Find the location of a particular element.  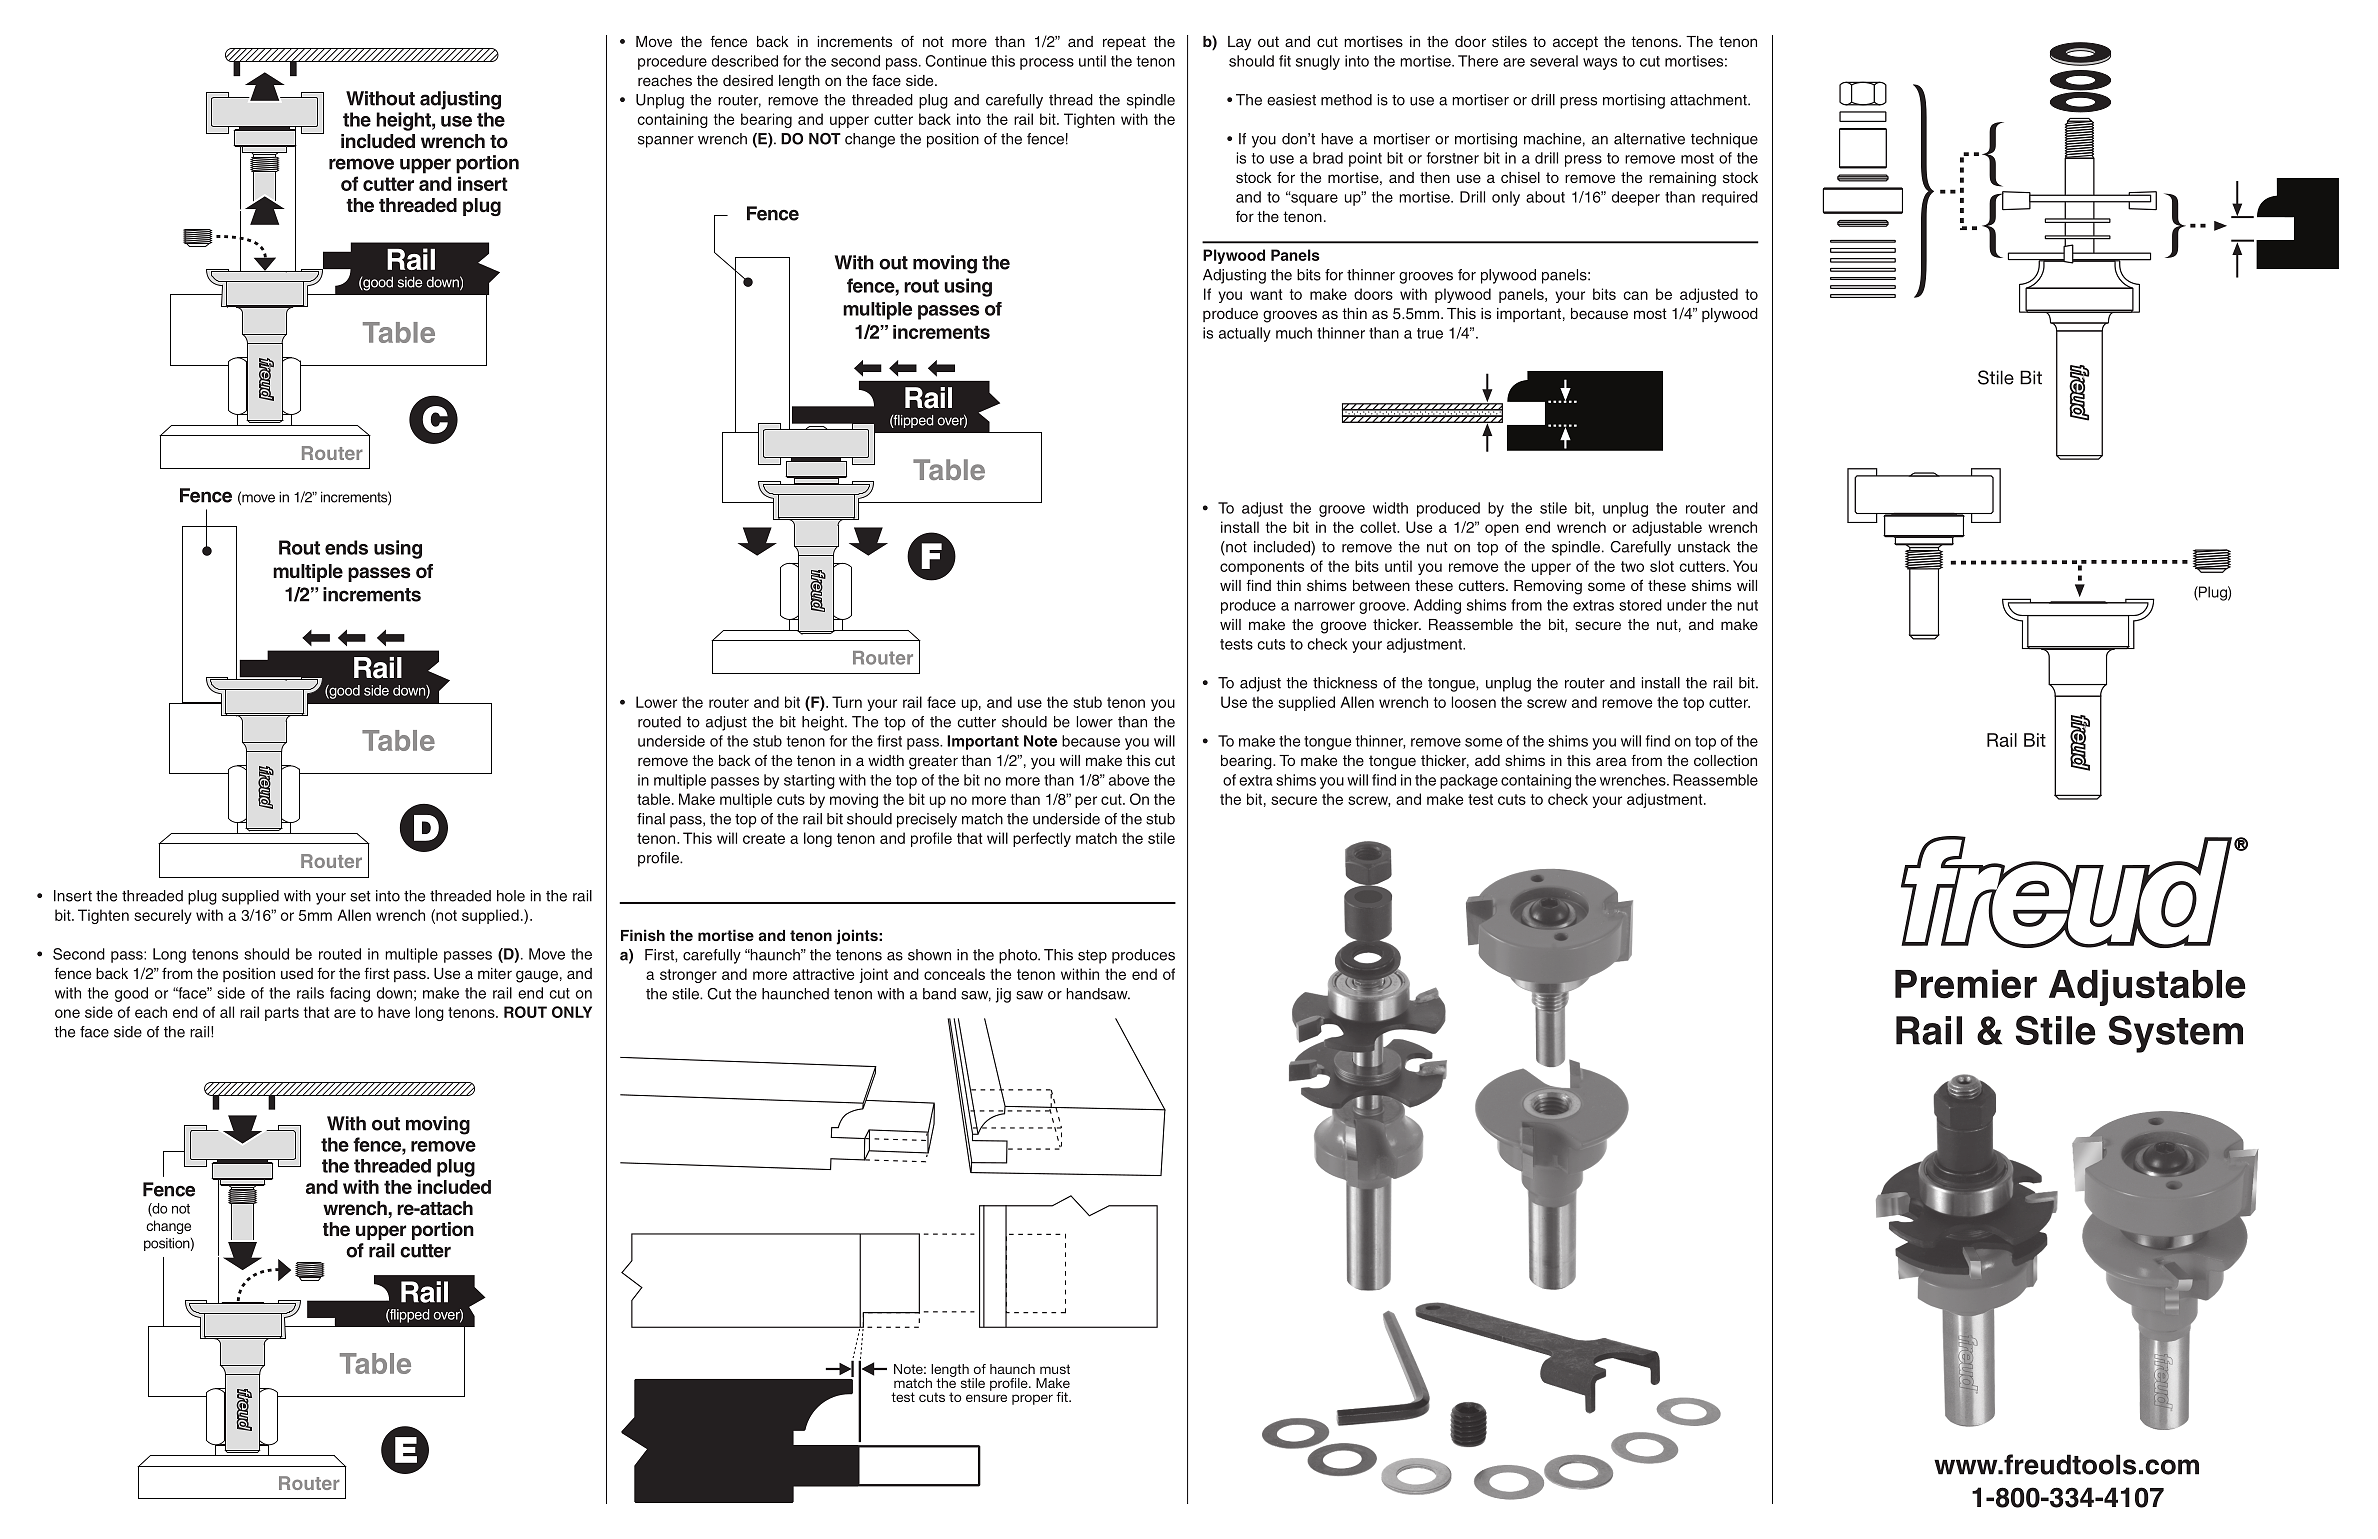

ends is located at coordinates (346, 547).
